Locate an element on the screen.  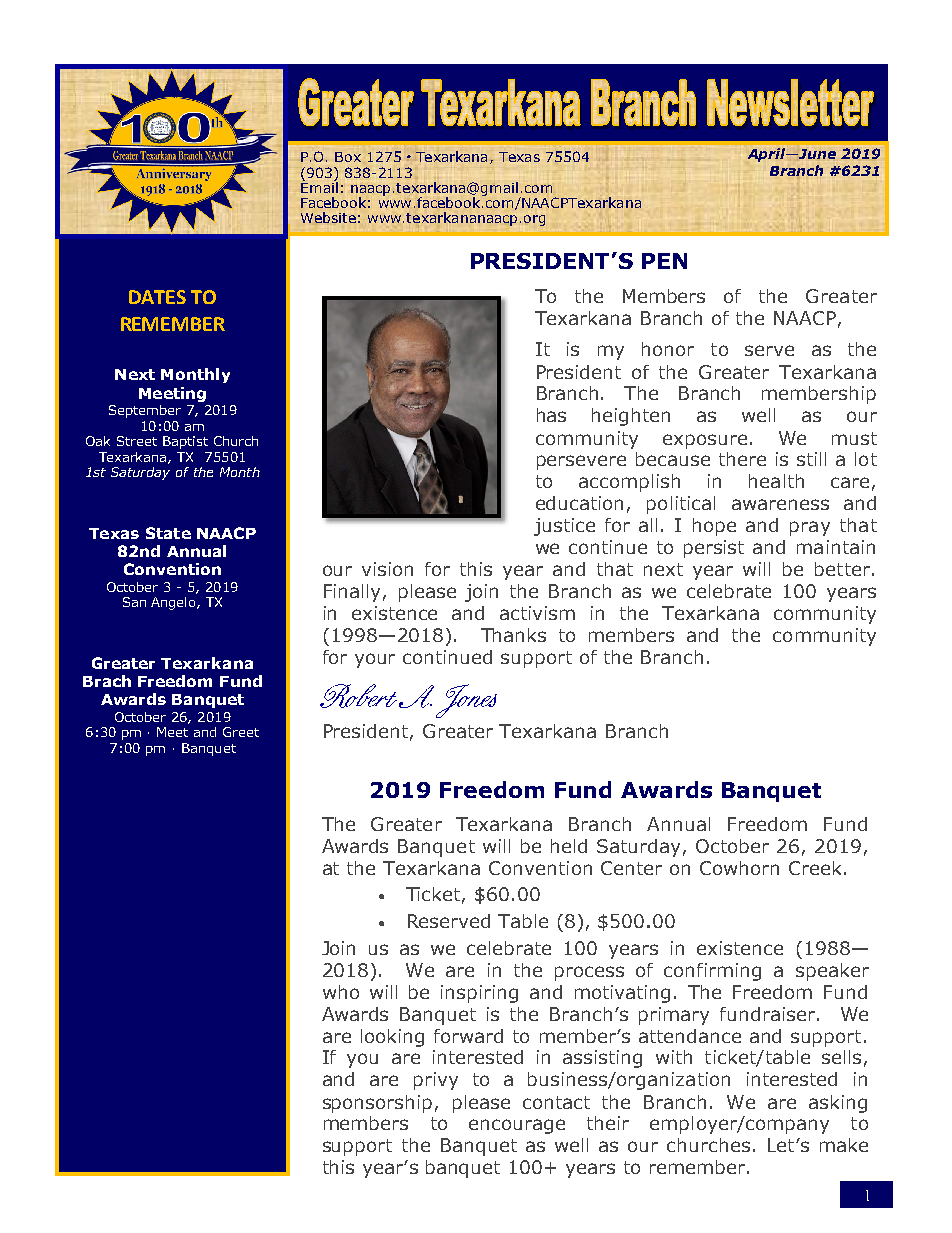
Email is located at coordinates (319, 186).
